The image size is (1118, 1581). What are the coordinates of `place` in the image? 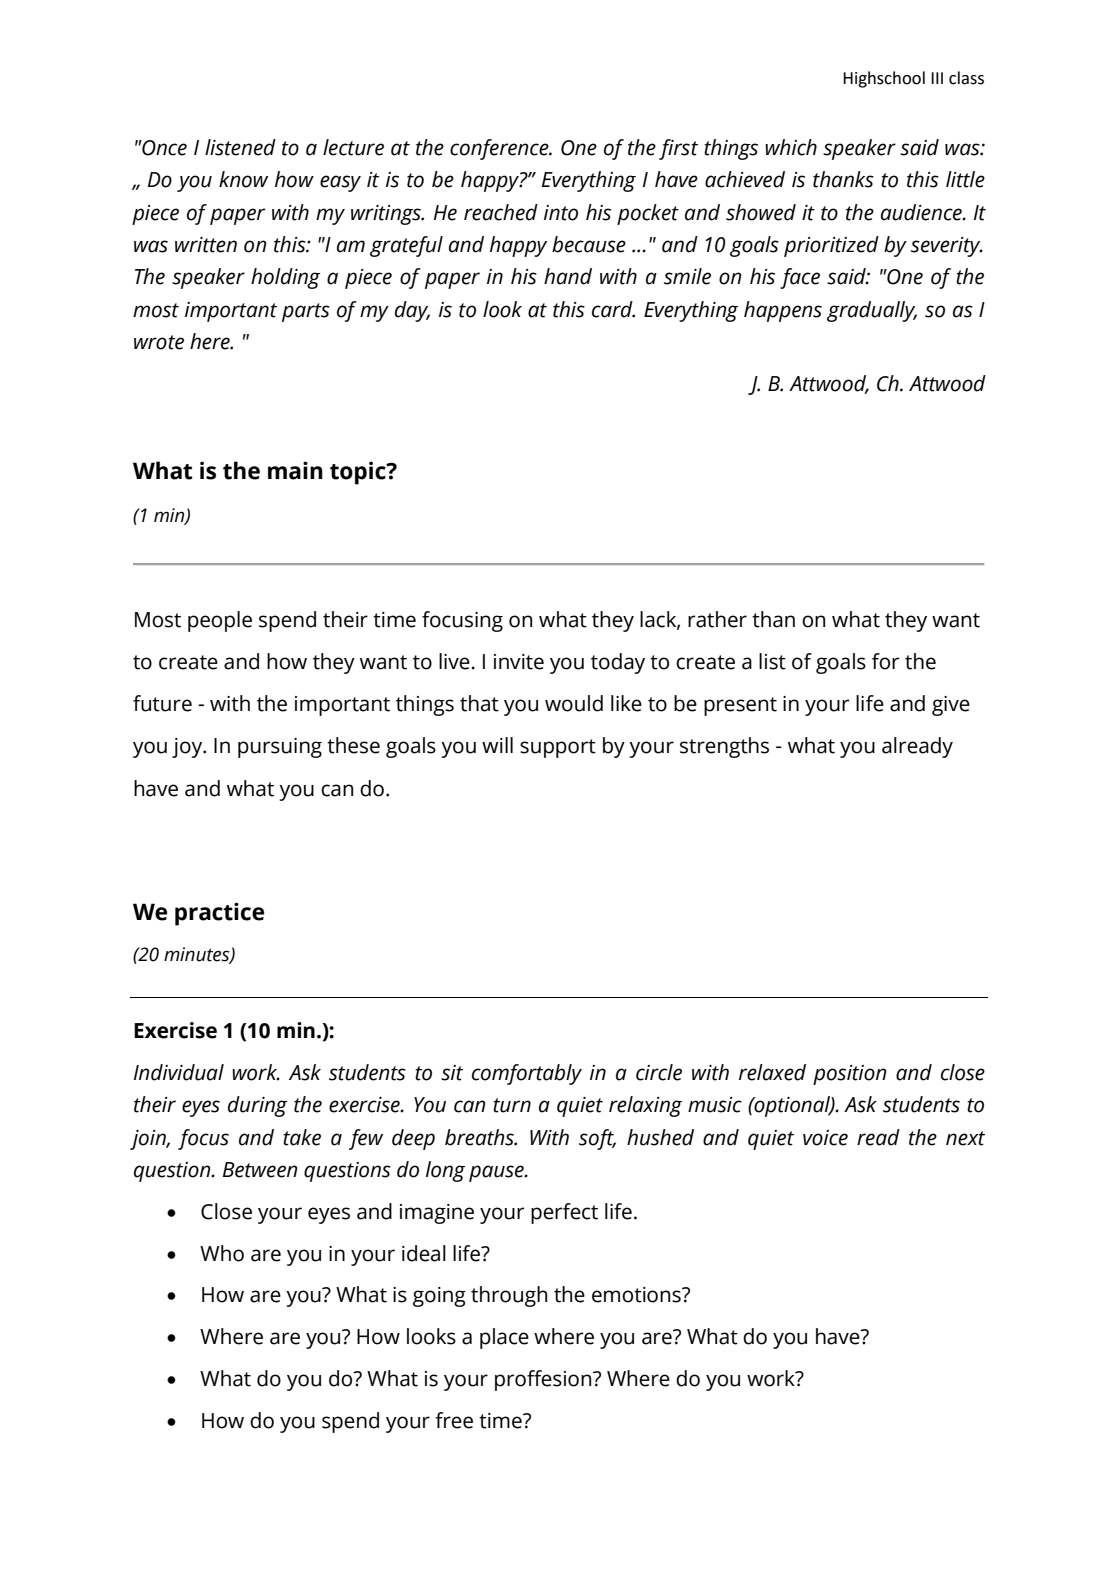 It's located at (504, 1338).
